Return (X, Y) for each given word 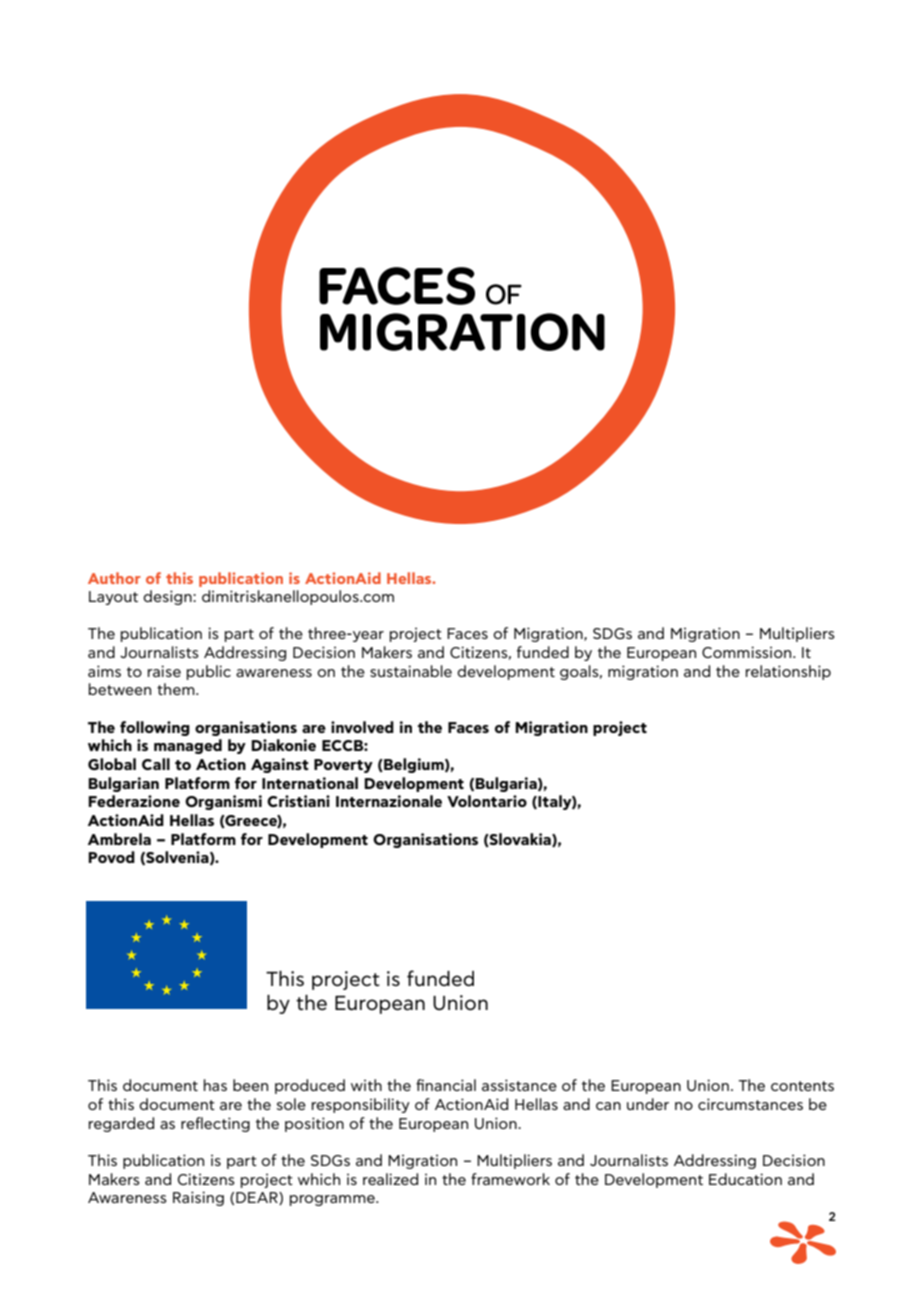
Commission (748, 652)
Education (745, 1179)
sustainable (411, 671)
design (168, 597)
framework (510, 1179)
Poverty (343, 766)
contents (802, 1086)
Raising (198, 1198)
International (310, 783)
